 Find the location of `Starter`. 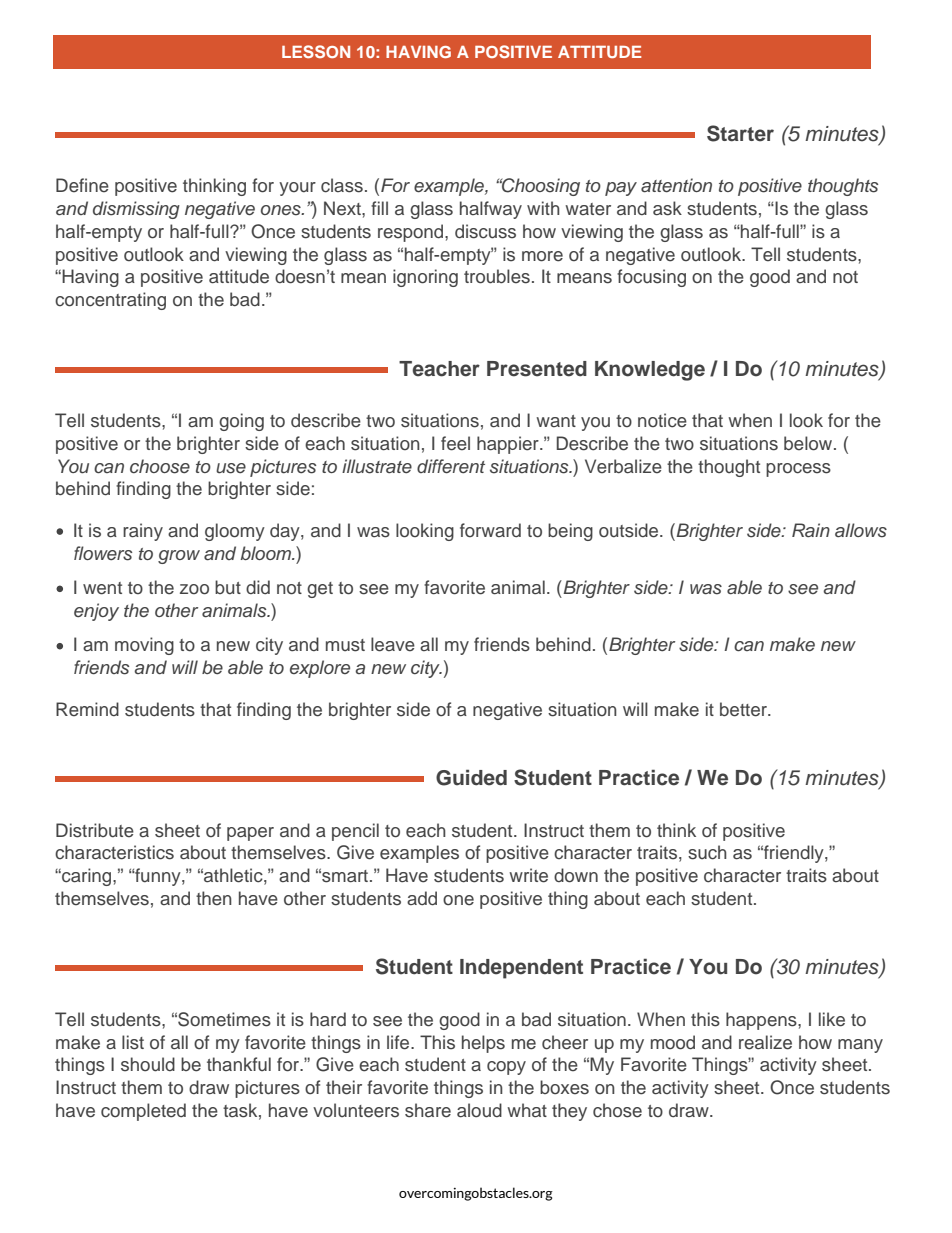

Starter is located at coordinates (740, 133).
